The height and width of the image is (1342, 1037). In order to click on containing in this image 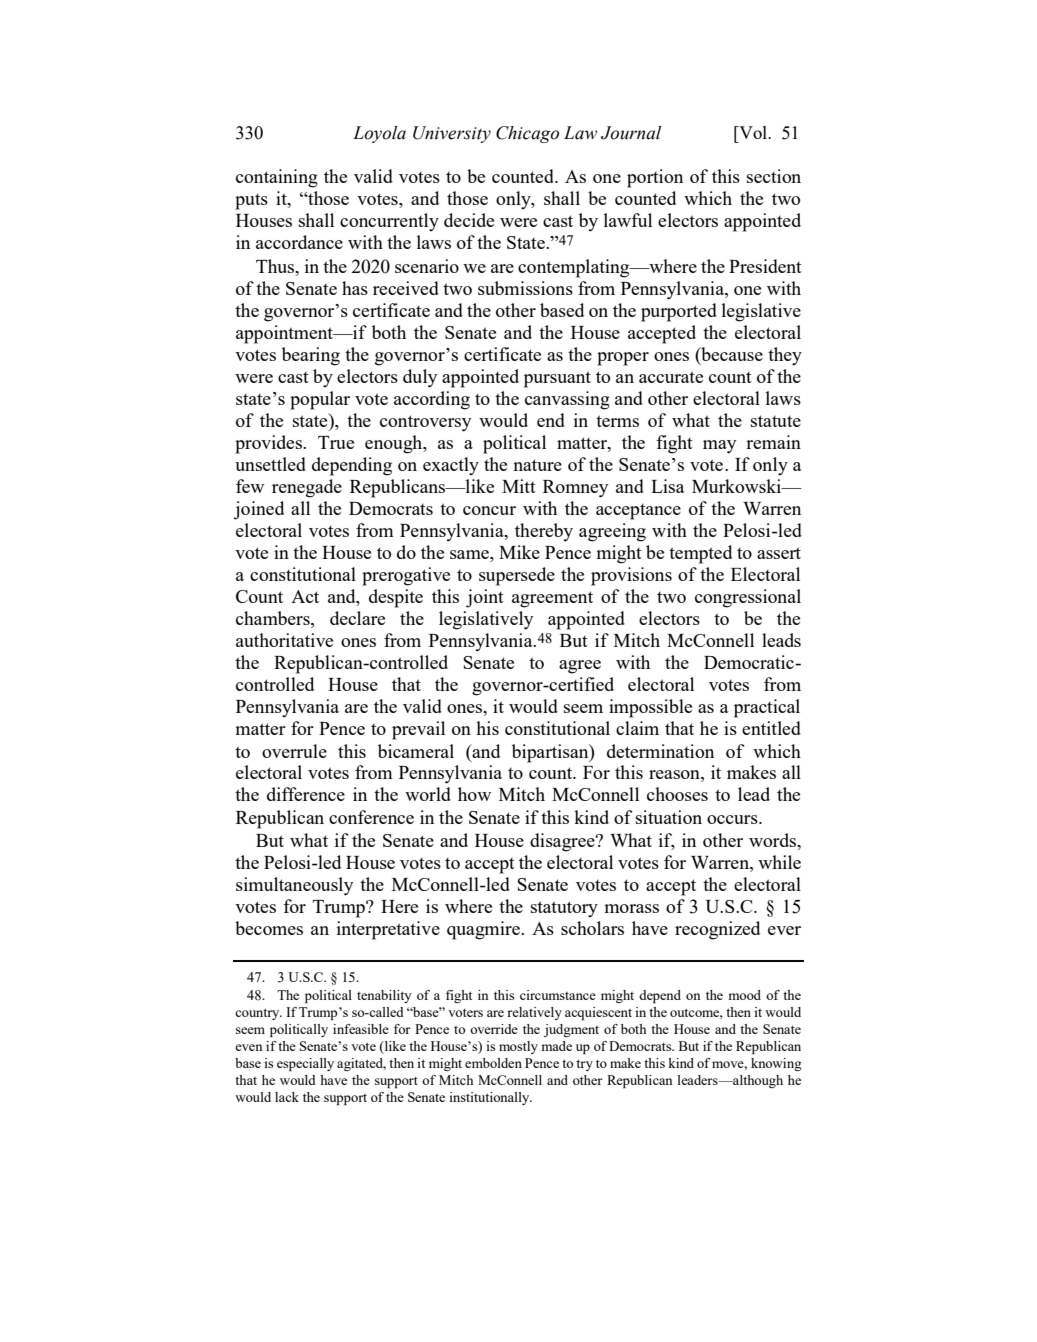, I will do `click(277, 178)`.
